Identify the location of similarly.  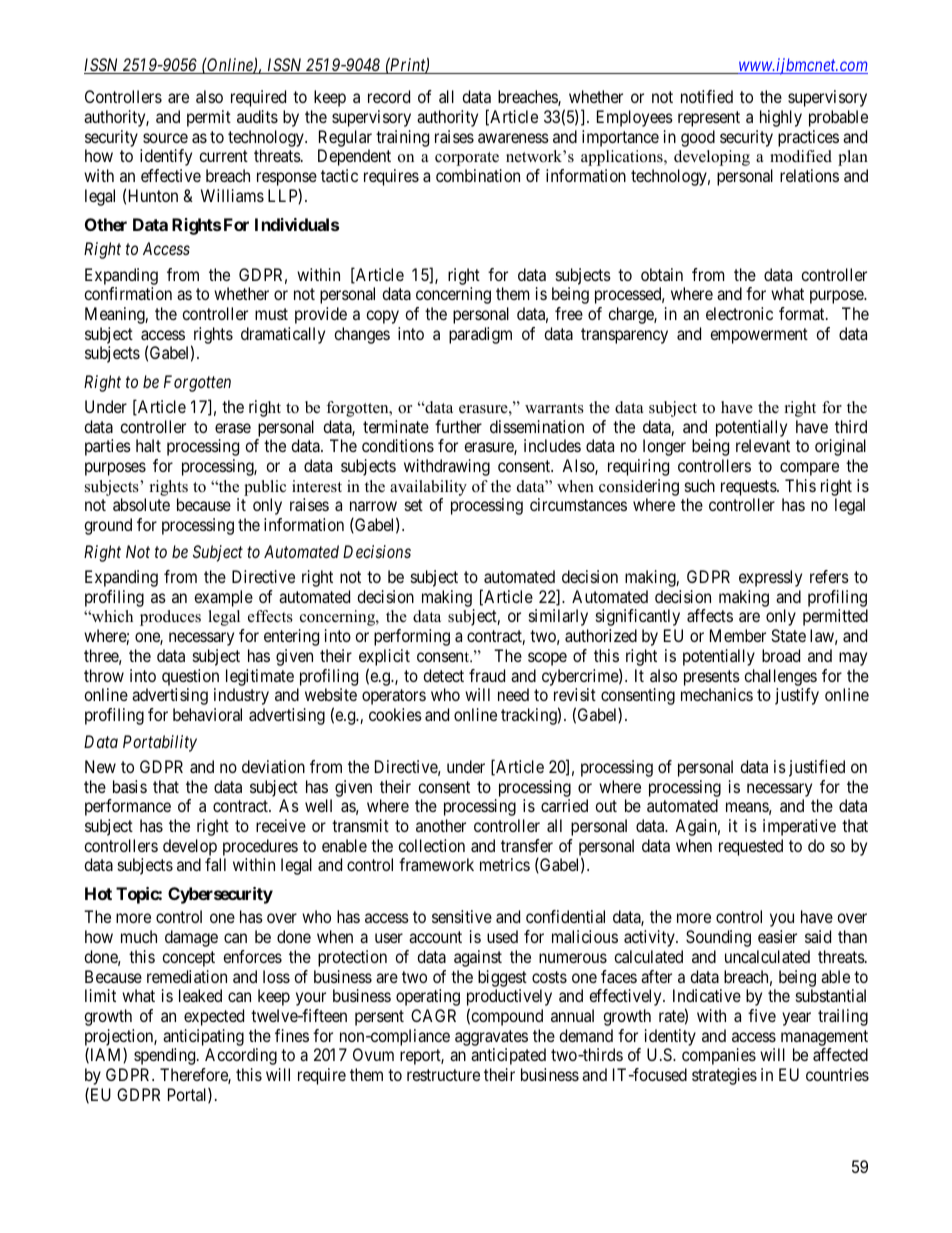
(558, 617).
